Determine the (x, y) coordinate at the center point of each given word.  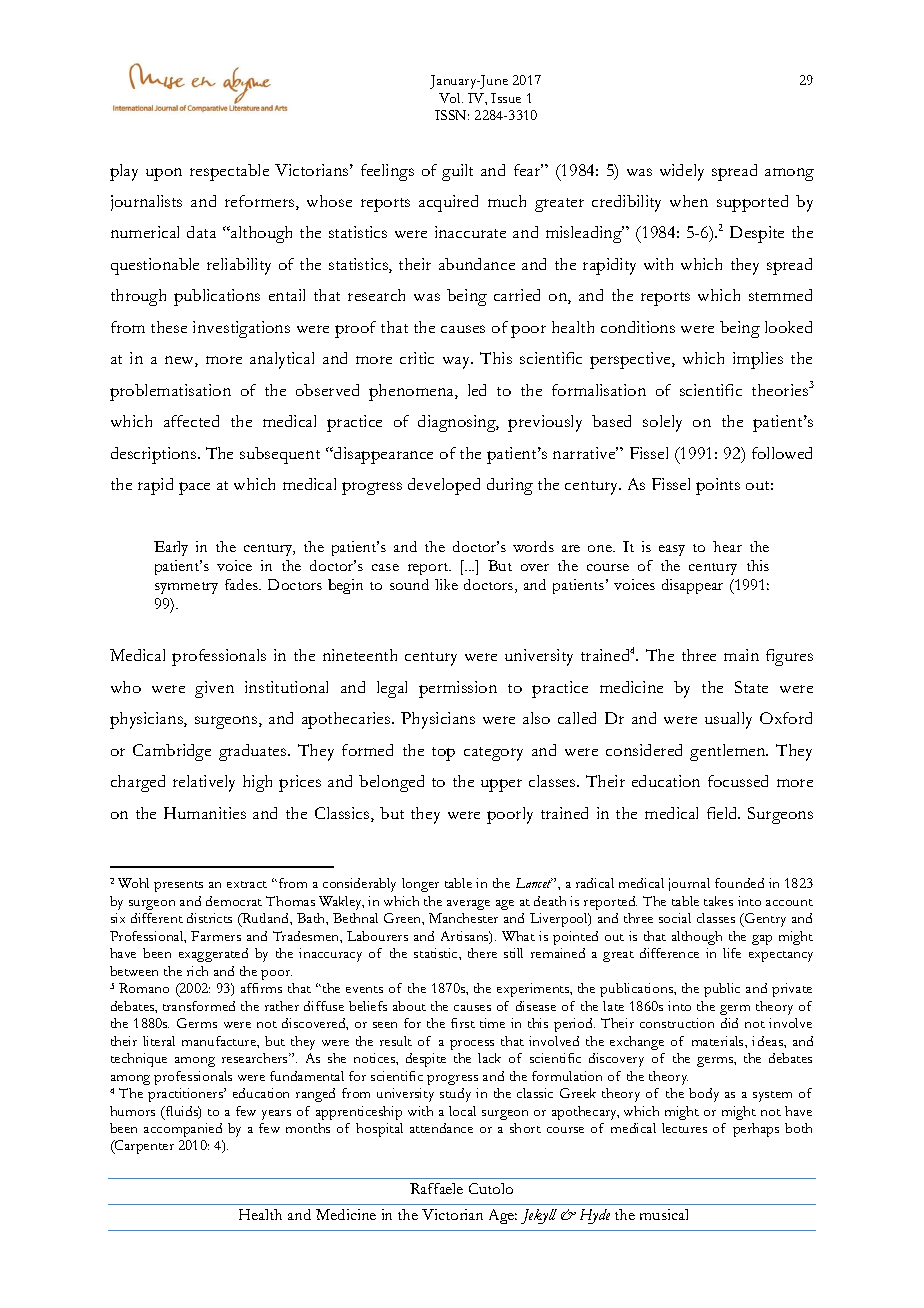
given (214, 689)
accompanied (183, 1130)
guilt (457, 172)
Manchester (463, 918)
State (751, 687)
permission (458, 689)
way (458, 363)
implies (758, 360)
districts (209, 918)
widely (682, 172)
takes (718, 901)
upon (164, 174)
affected (191, 421)
